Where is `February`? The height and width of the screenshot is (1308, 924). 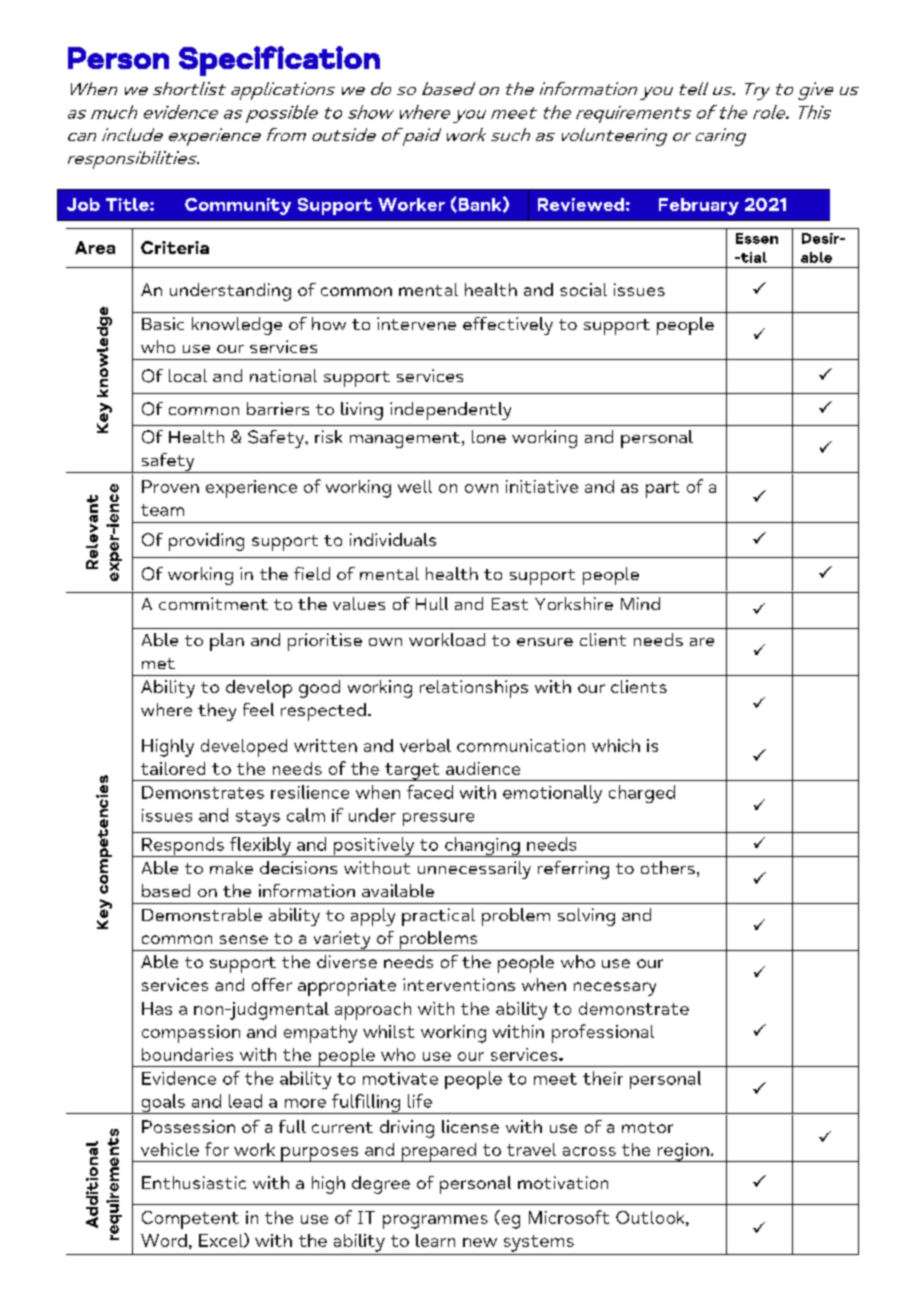 February is located at coordinates (699, 206).
